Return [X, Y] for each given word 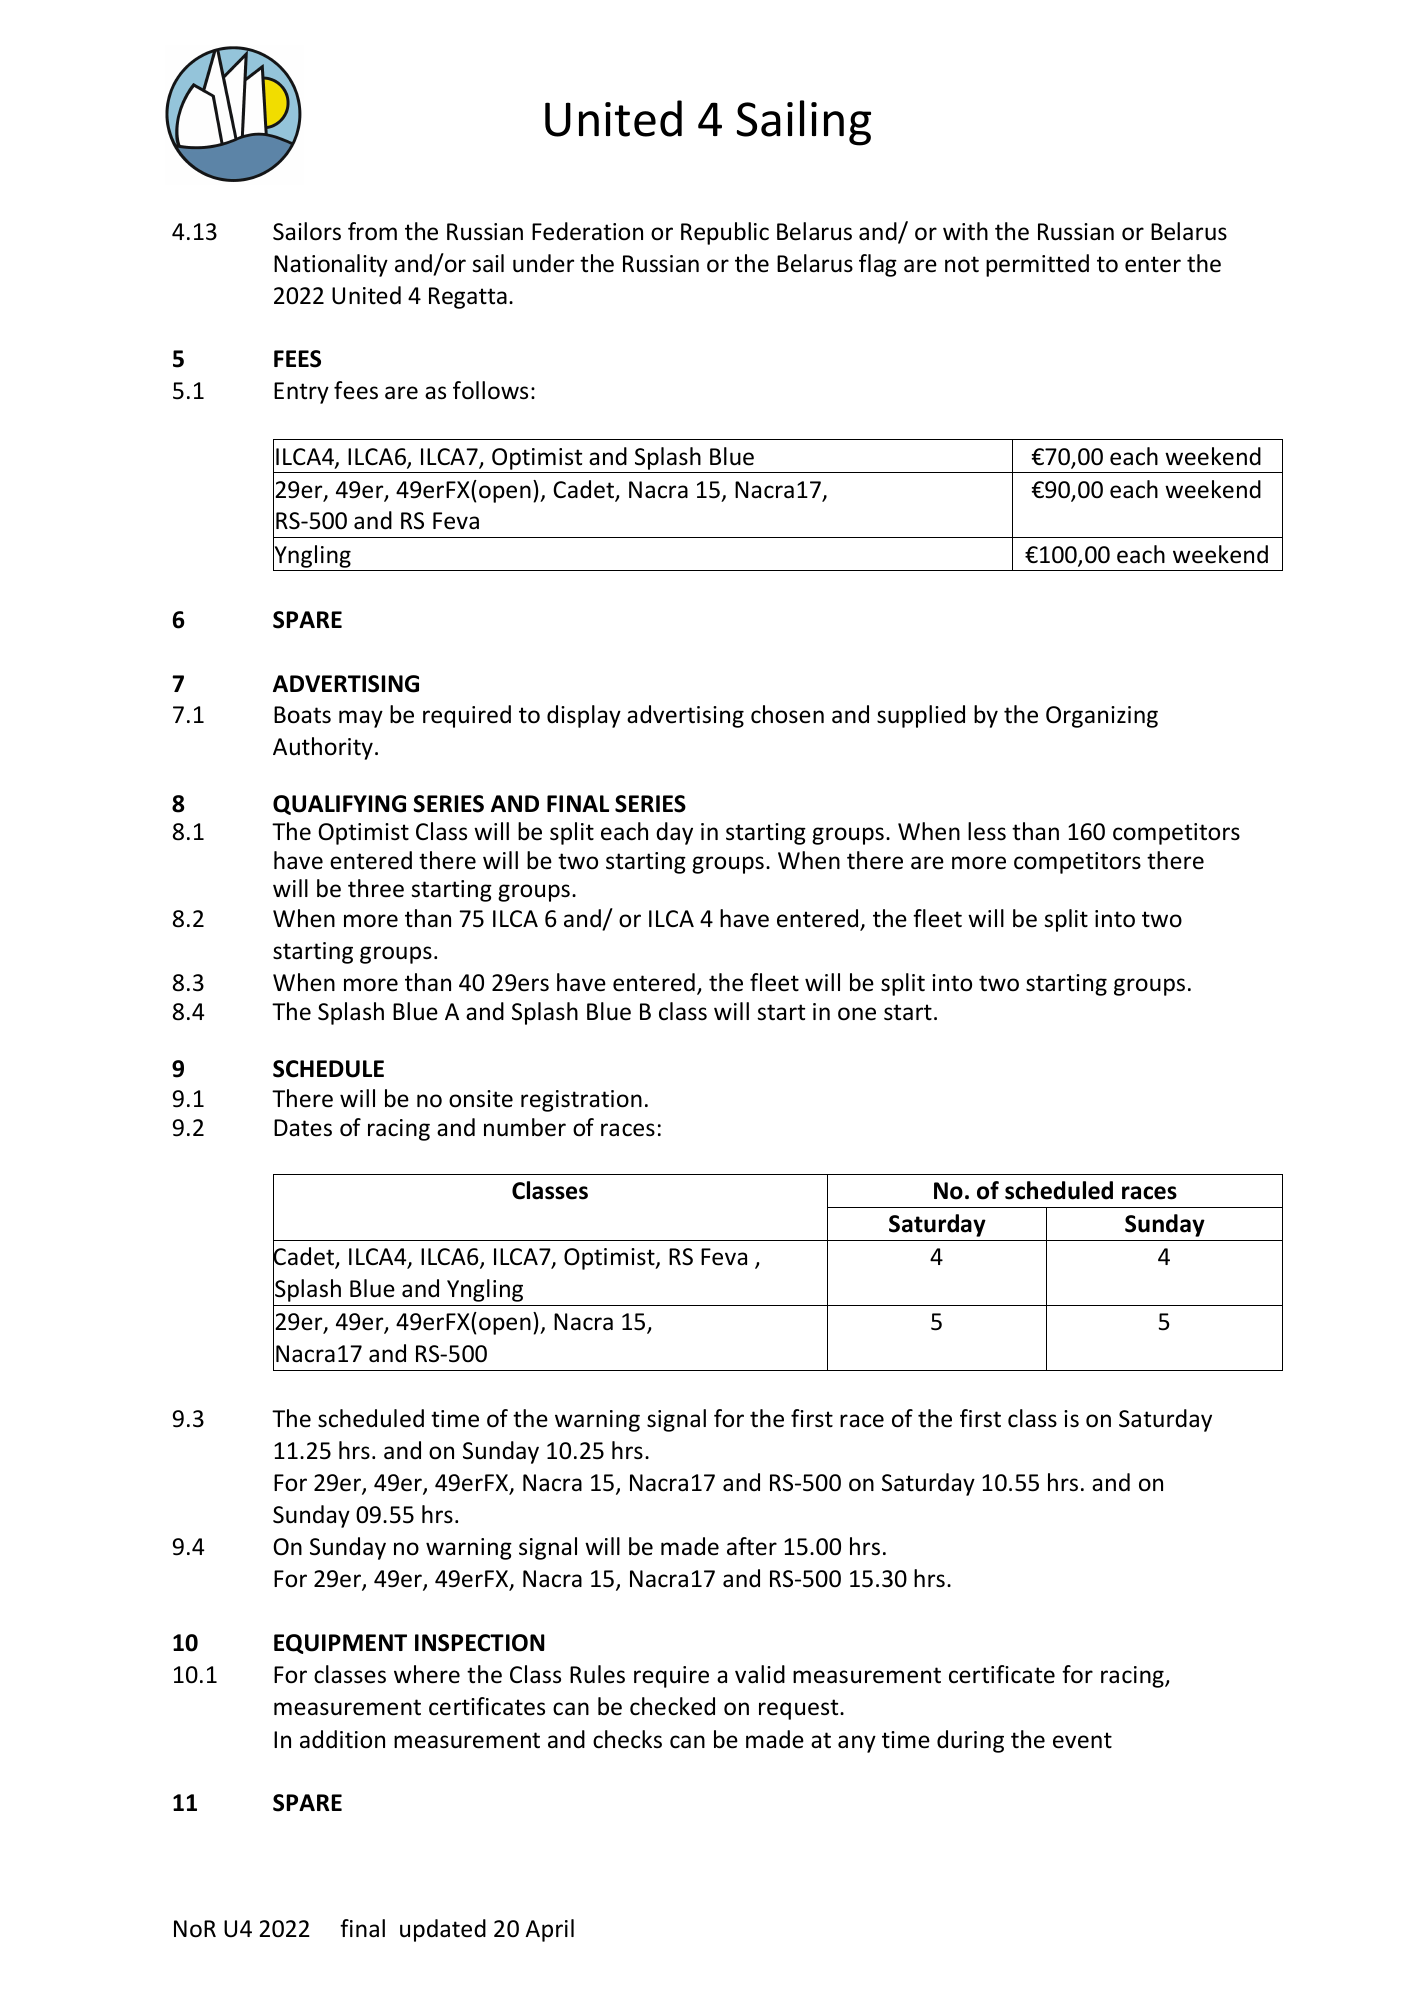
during [970, 1741]
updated [443, 1930]
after [752, 1546]
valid [760, 1674]
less [987, 831]
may [361, 719]
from [372, 231]
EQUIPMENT [340, 1644]
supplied [921, 716]
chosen [787, 714]
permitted [1037, 265]
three [376, 888]
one [857, 1014]
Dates [303, 1128]
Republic [725, 233]
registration [581, 1101]
